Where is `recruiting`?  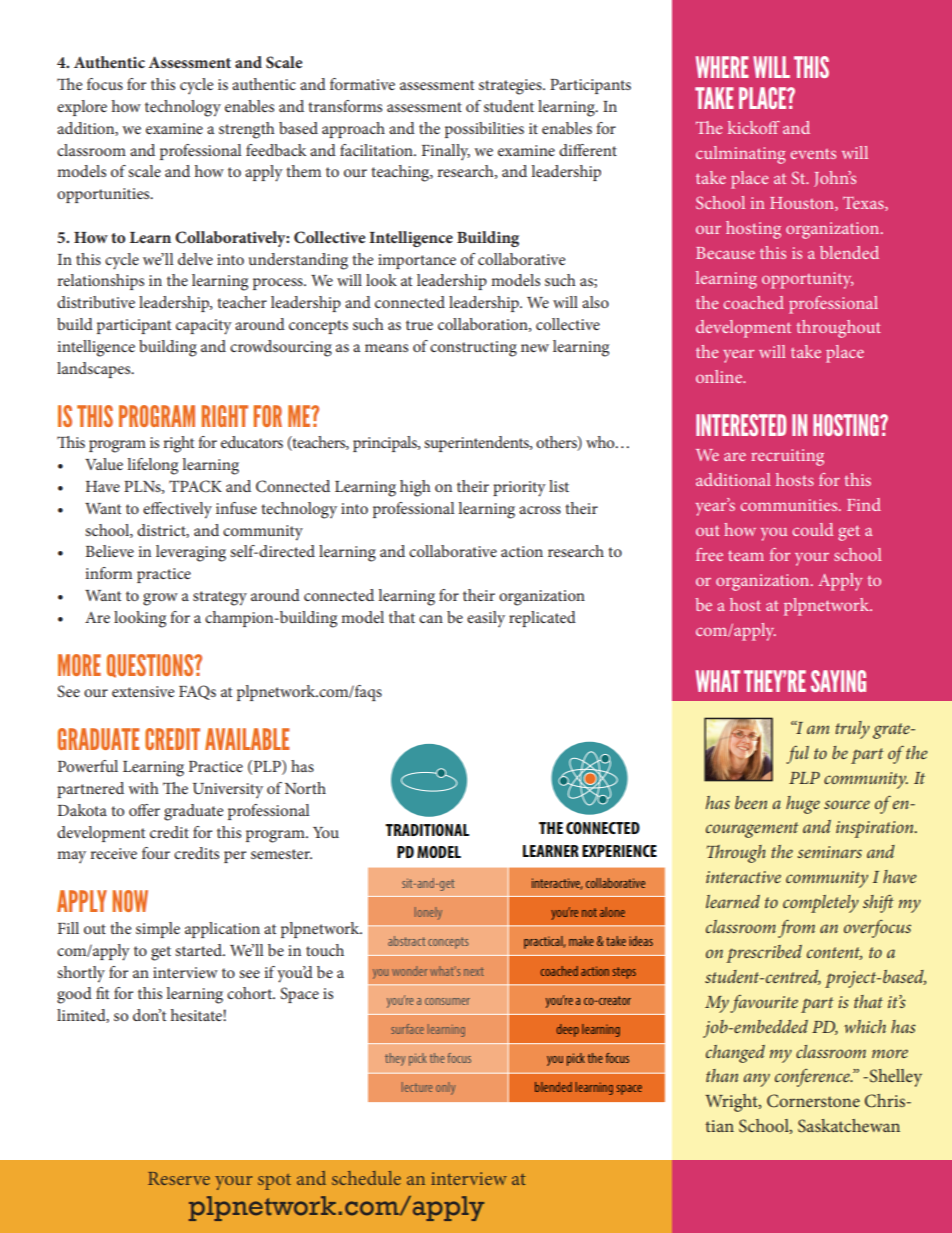
recruiting is located at coordinates (787, 457).
